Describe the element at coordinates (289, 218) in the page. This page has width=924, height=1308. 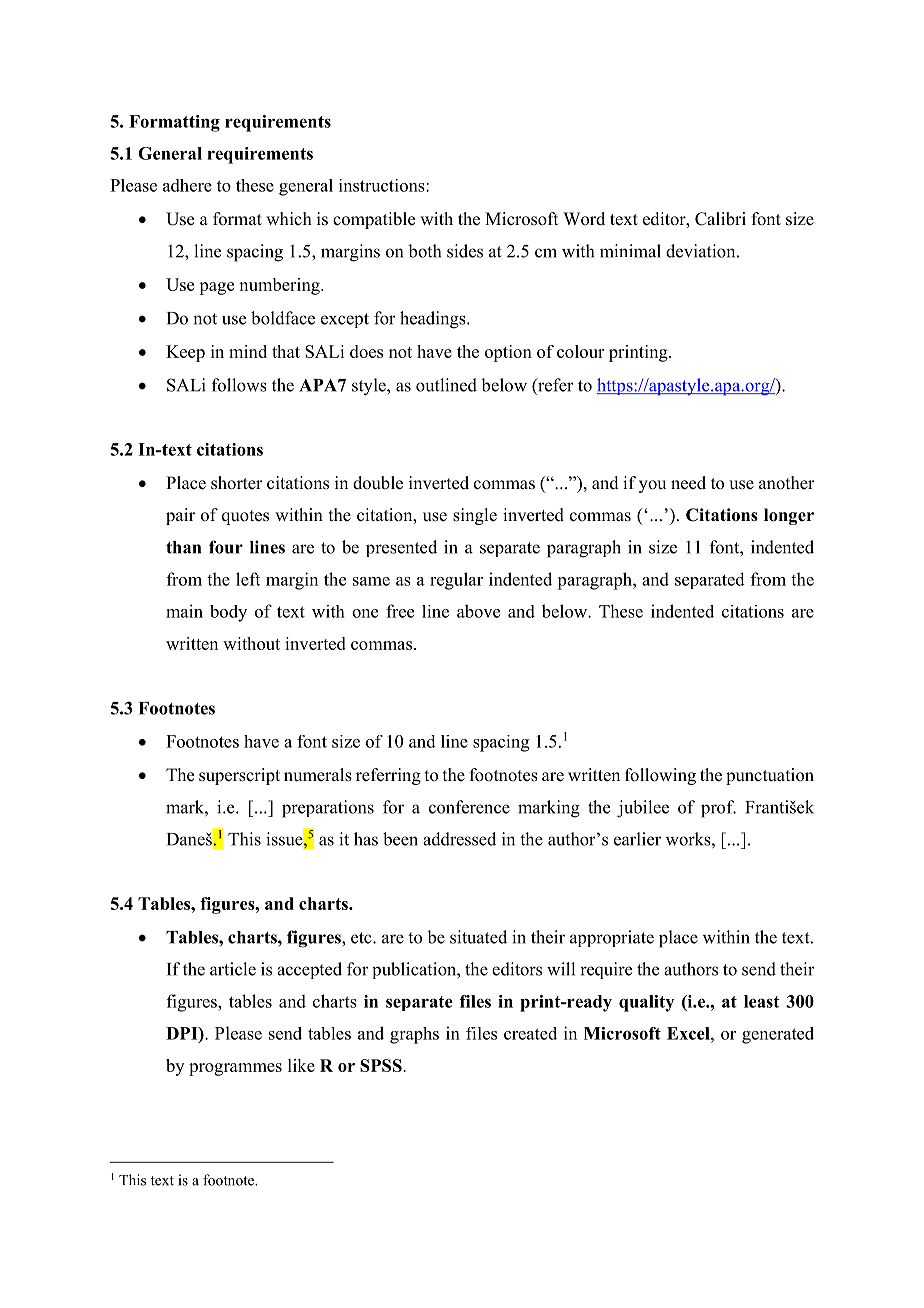
I see `which` at that location.
